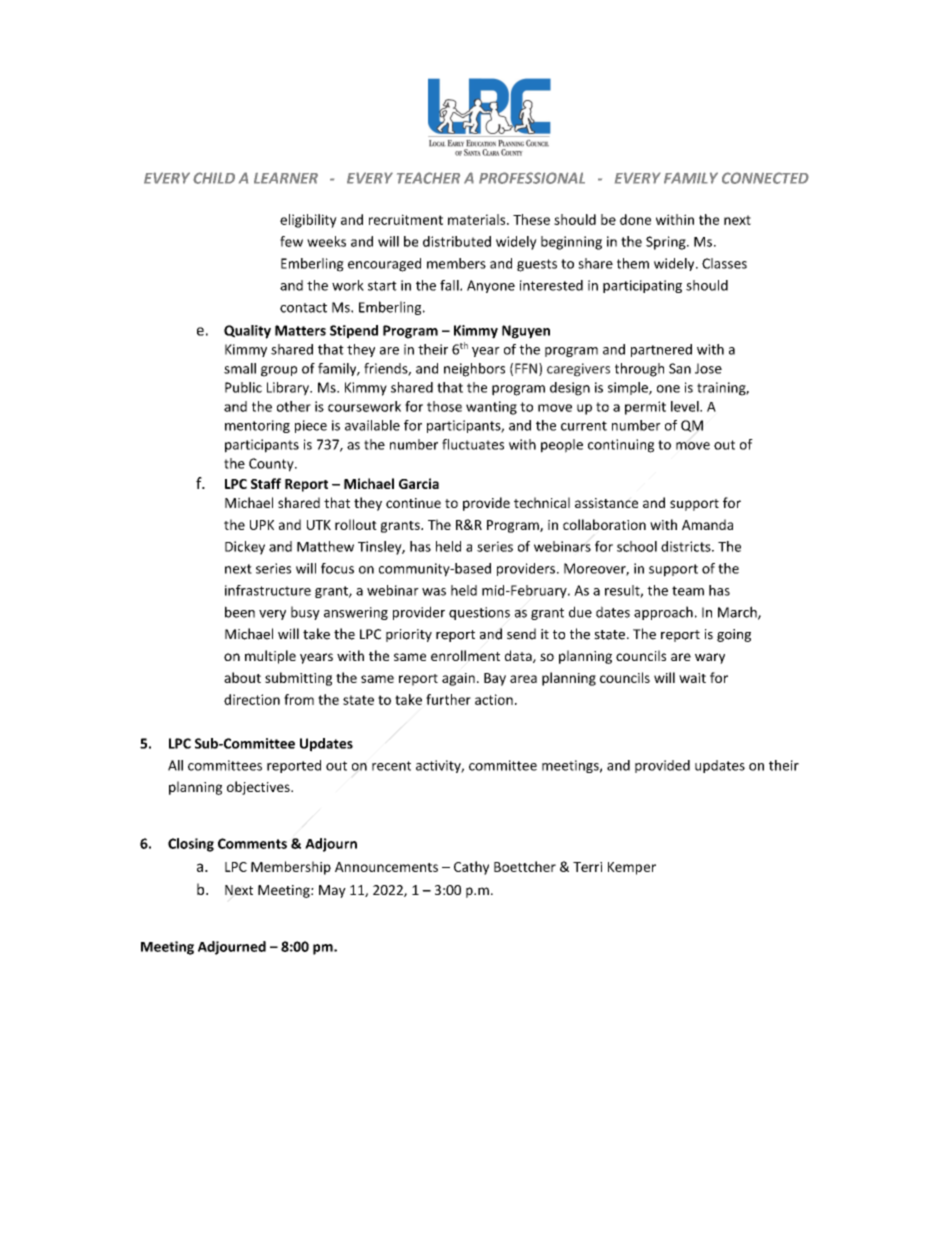 The height and width of the screenshot is (1233, 952). I want to click on direction, so click(252, 699).
